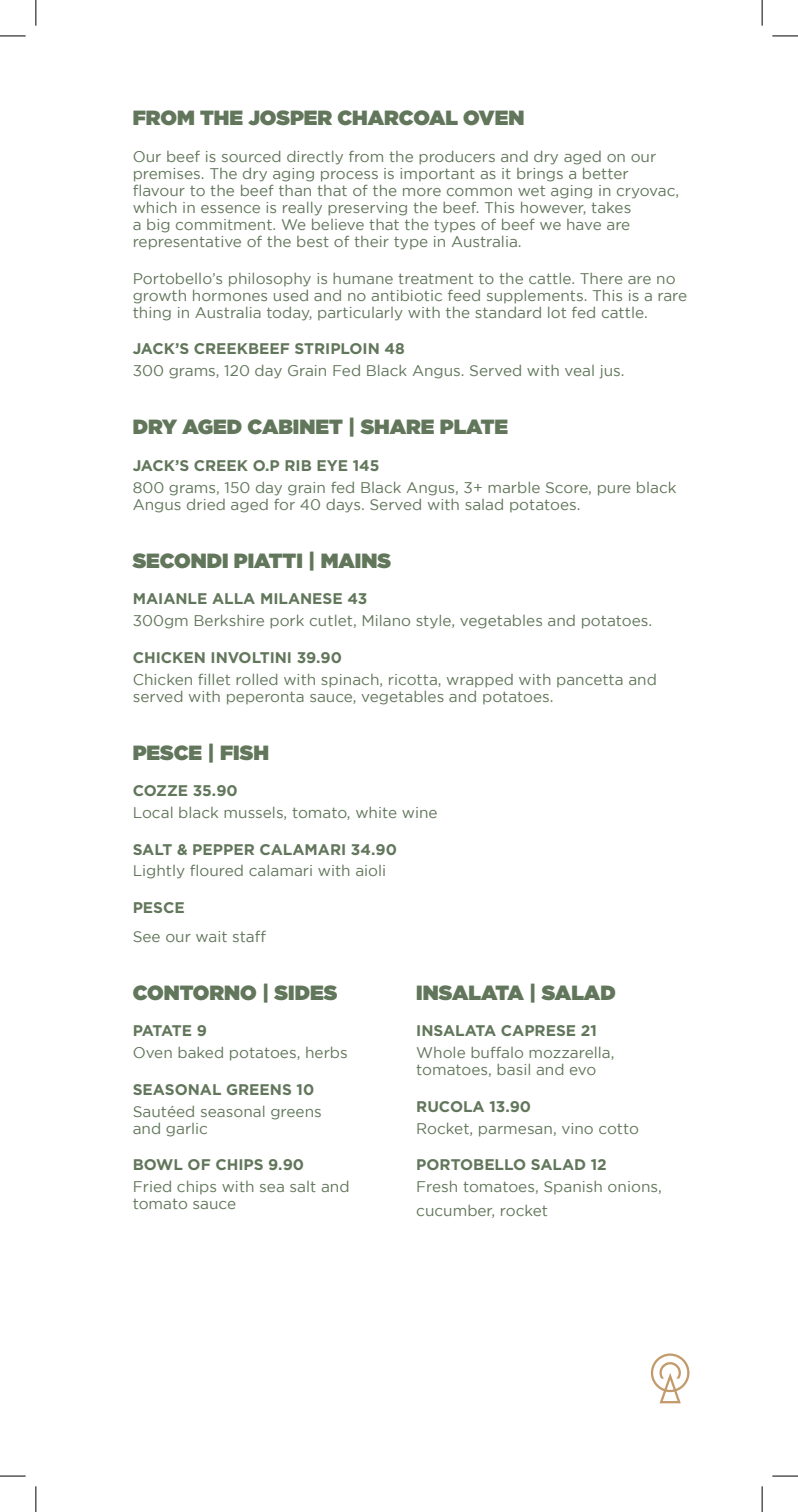 This page has height=1512, width=798. Describe the element at coordinates (419, 812) in the page. I see `wine` at that location.
